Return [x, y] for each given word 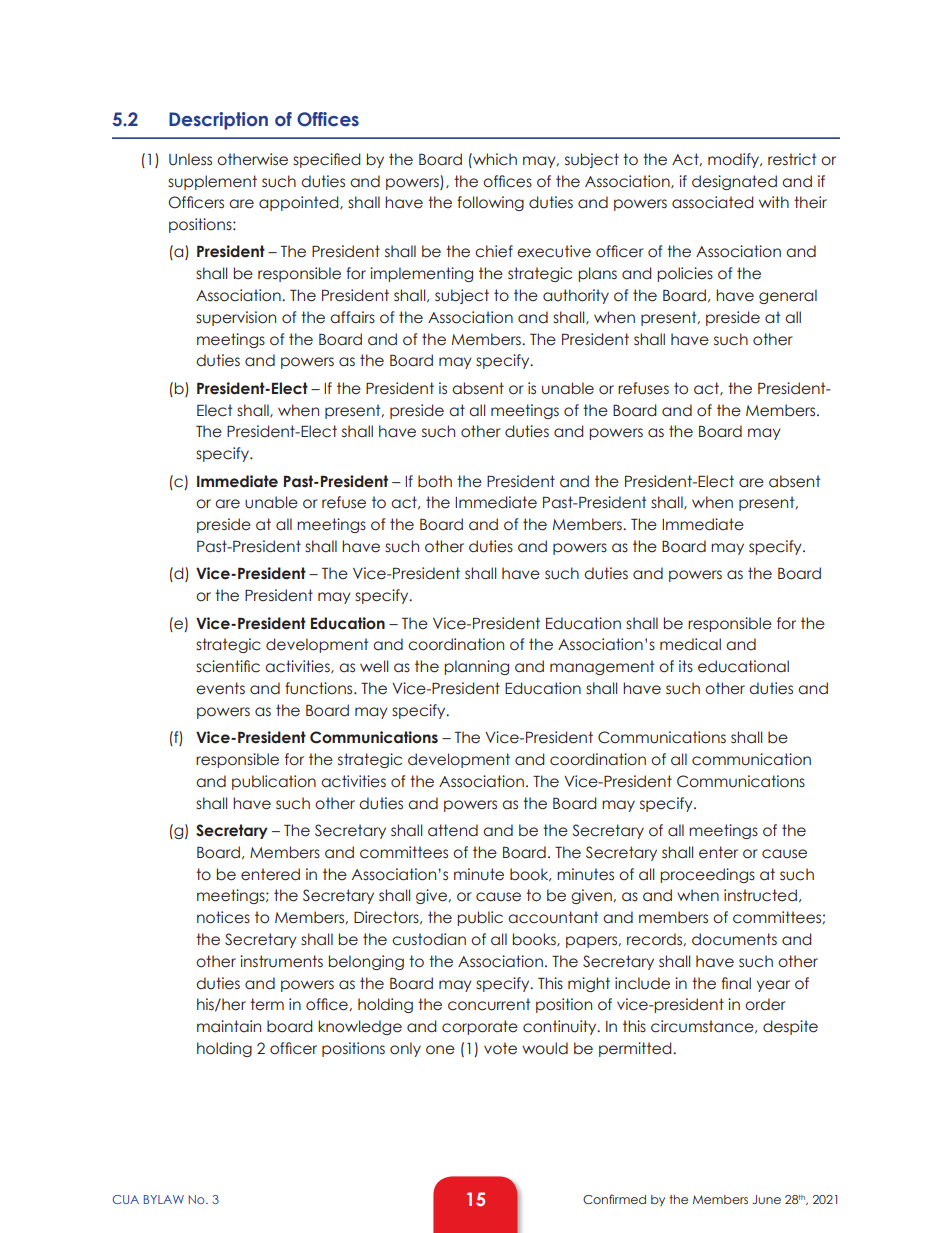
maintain [229, 1026]
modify [735, 160]
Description [218, 121]
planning [476, 667]
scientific [228, 666]
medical [690, 644]
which [494, 159]
